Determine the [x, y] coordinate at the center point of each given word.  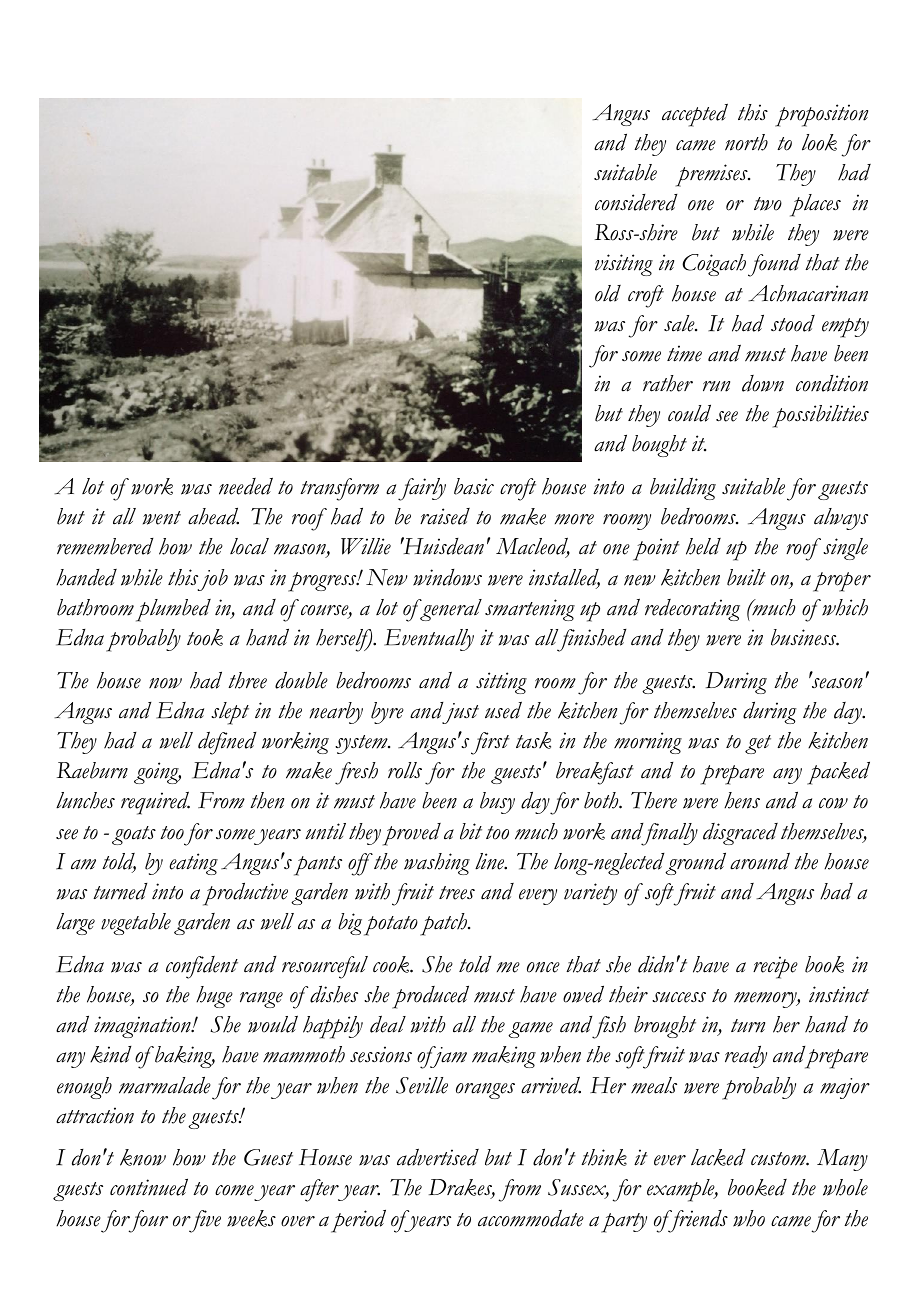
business [805, 637]
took [205, 637]
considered [636, 202]
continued [149, 1187]
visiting [624, 265]
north [746, 142]
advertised [438, 1157]
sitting [501, 683]
